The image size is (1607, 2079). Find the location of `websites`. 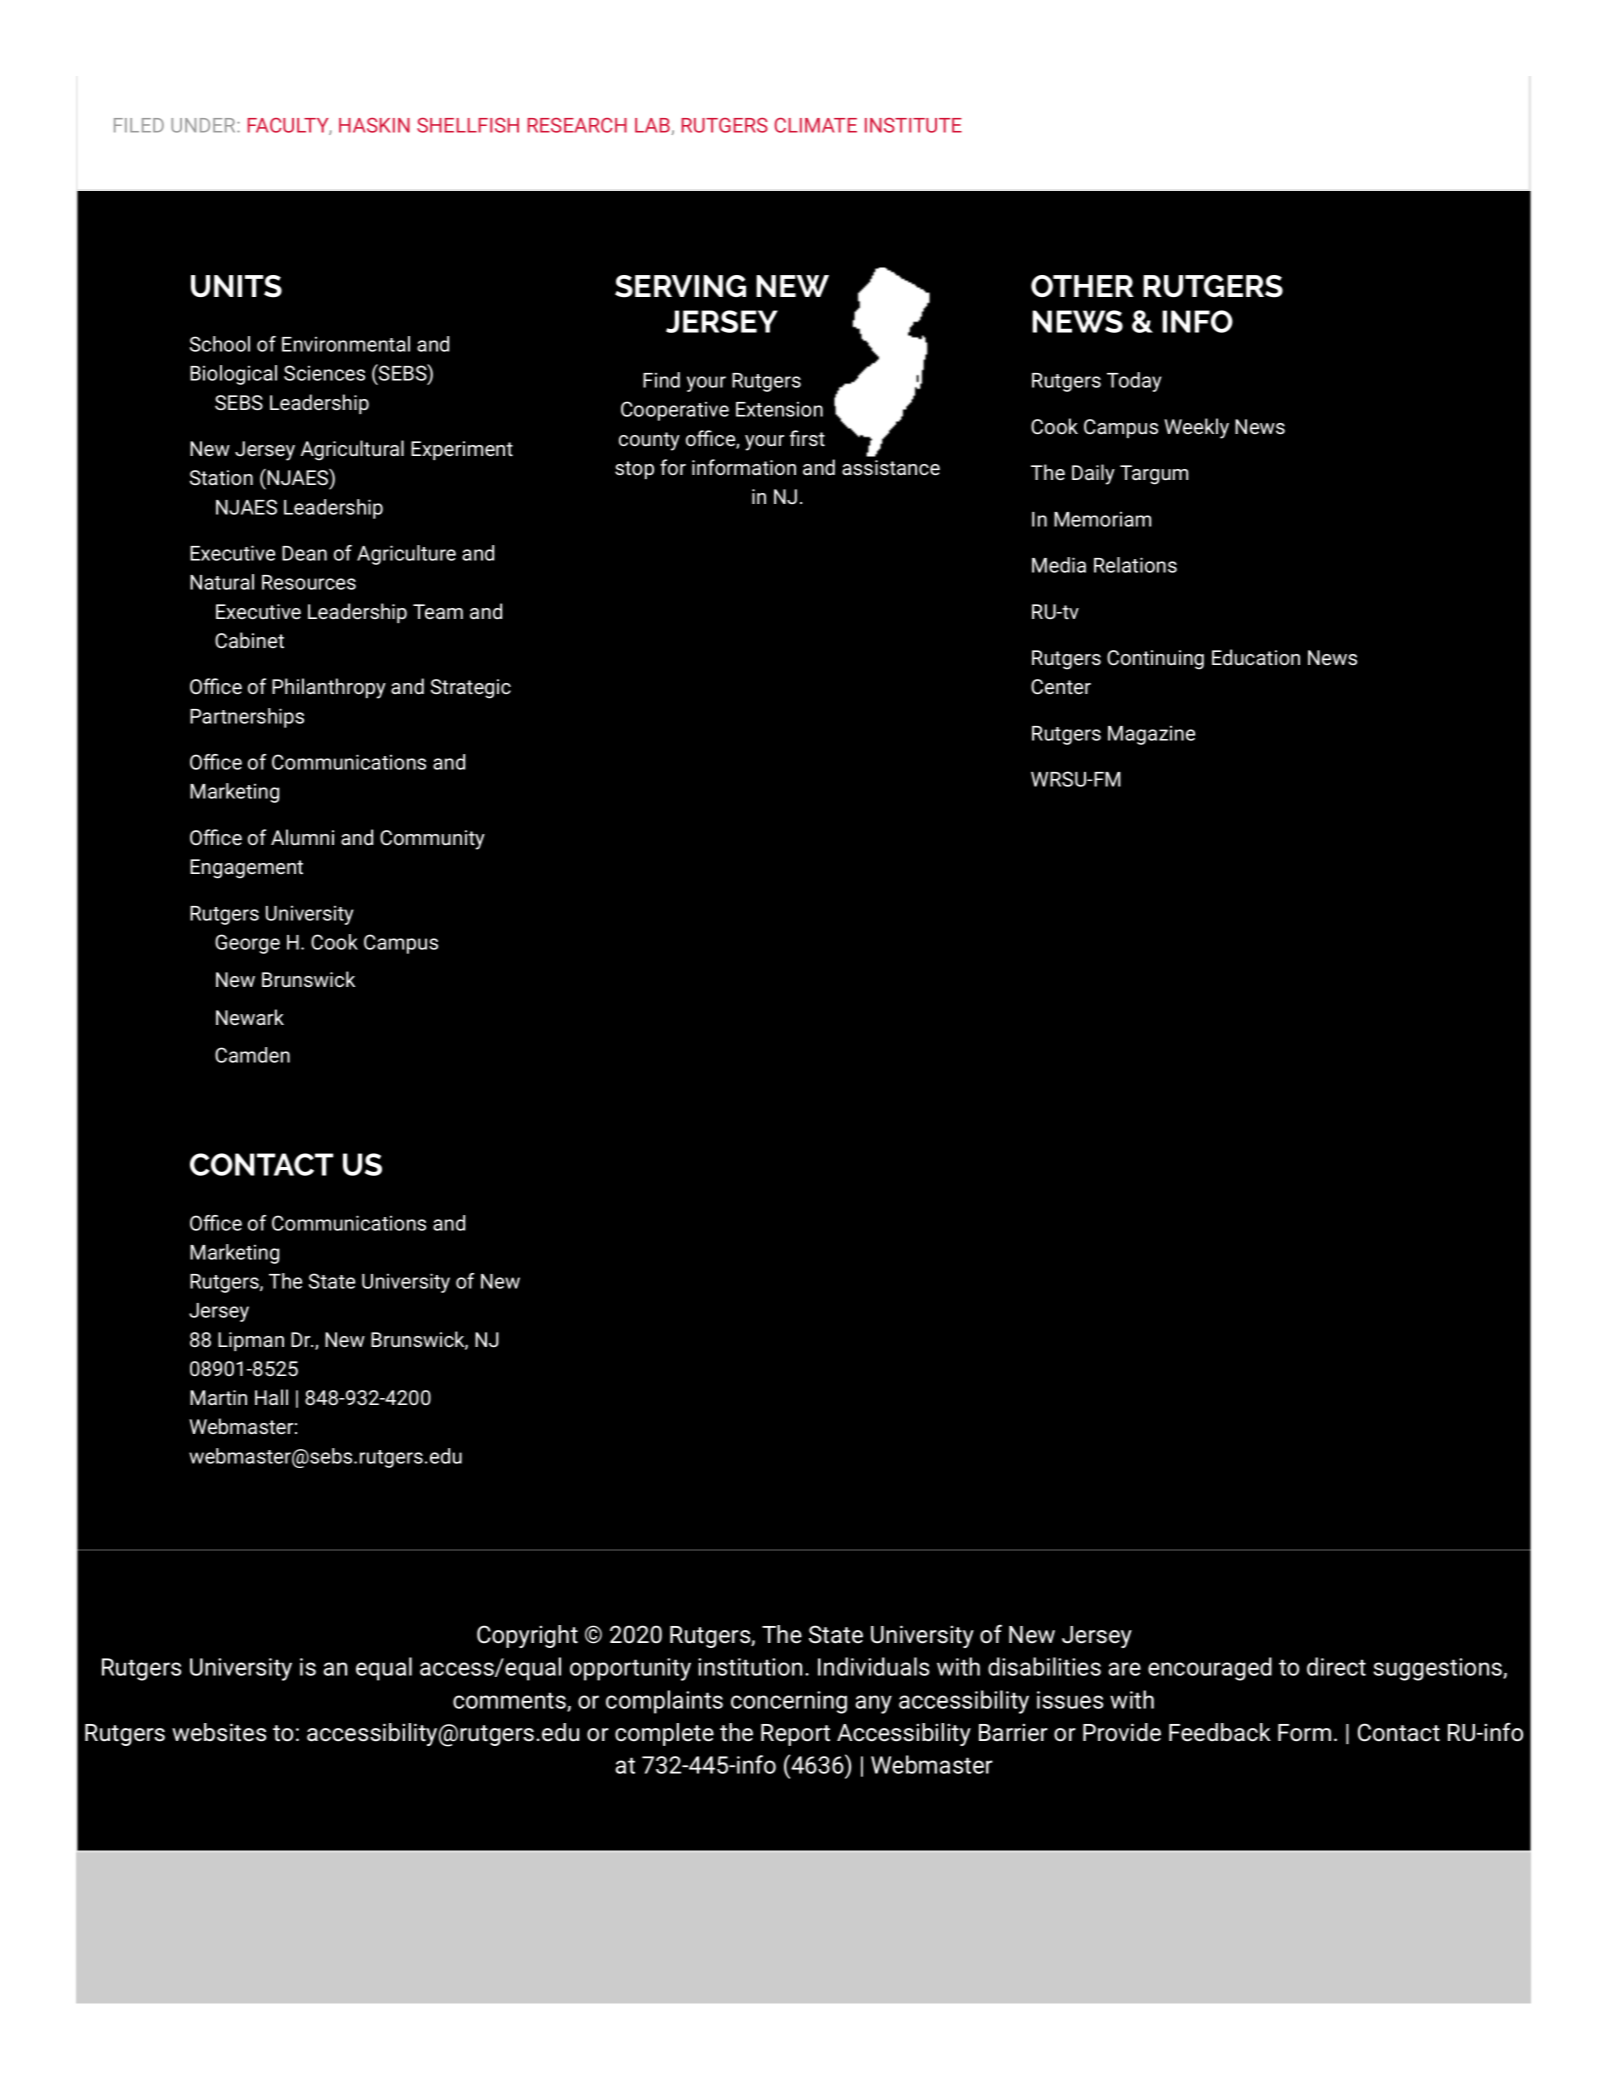

websites is located at coordinates (219, 1732).
